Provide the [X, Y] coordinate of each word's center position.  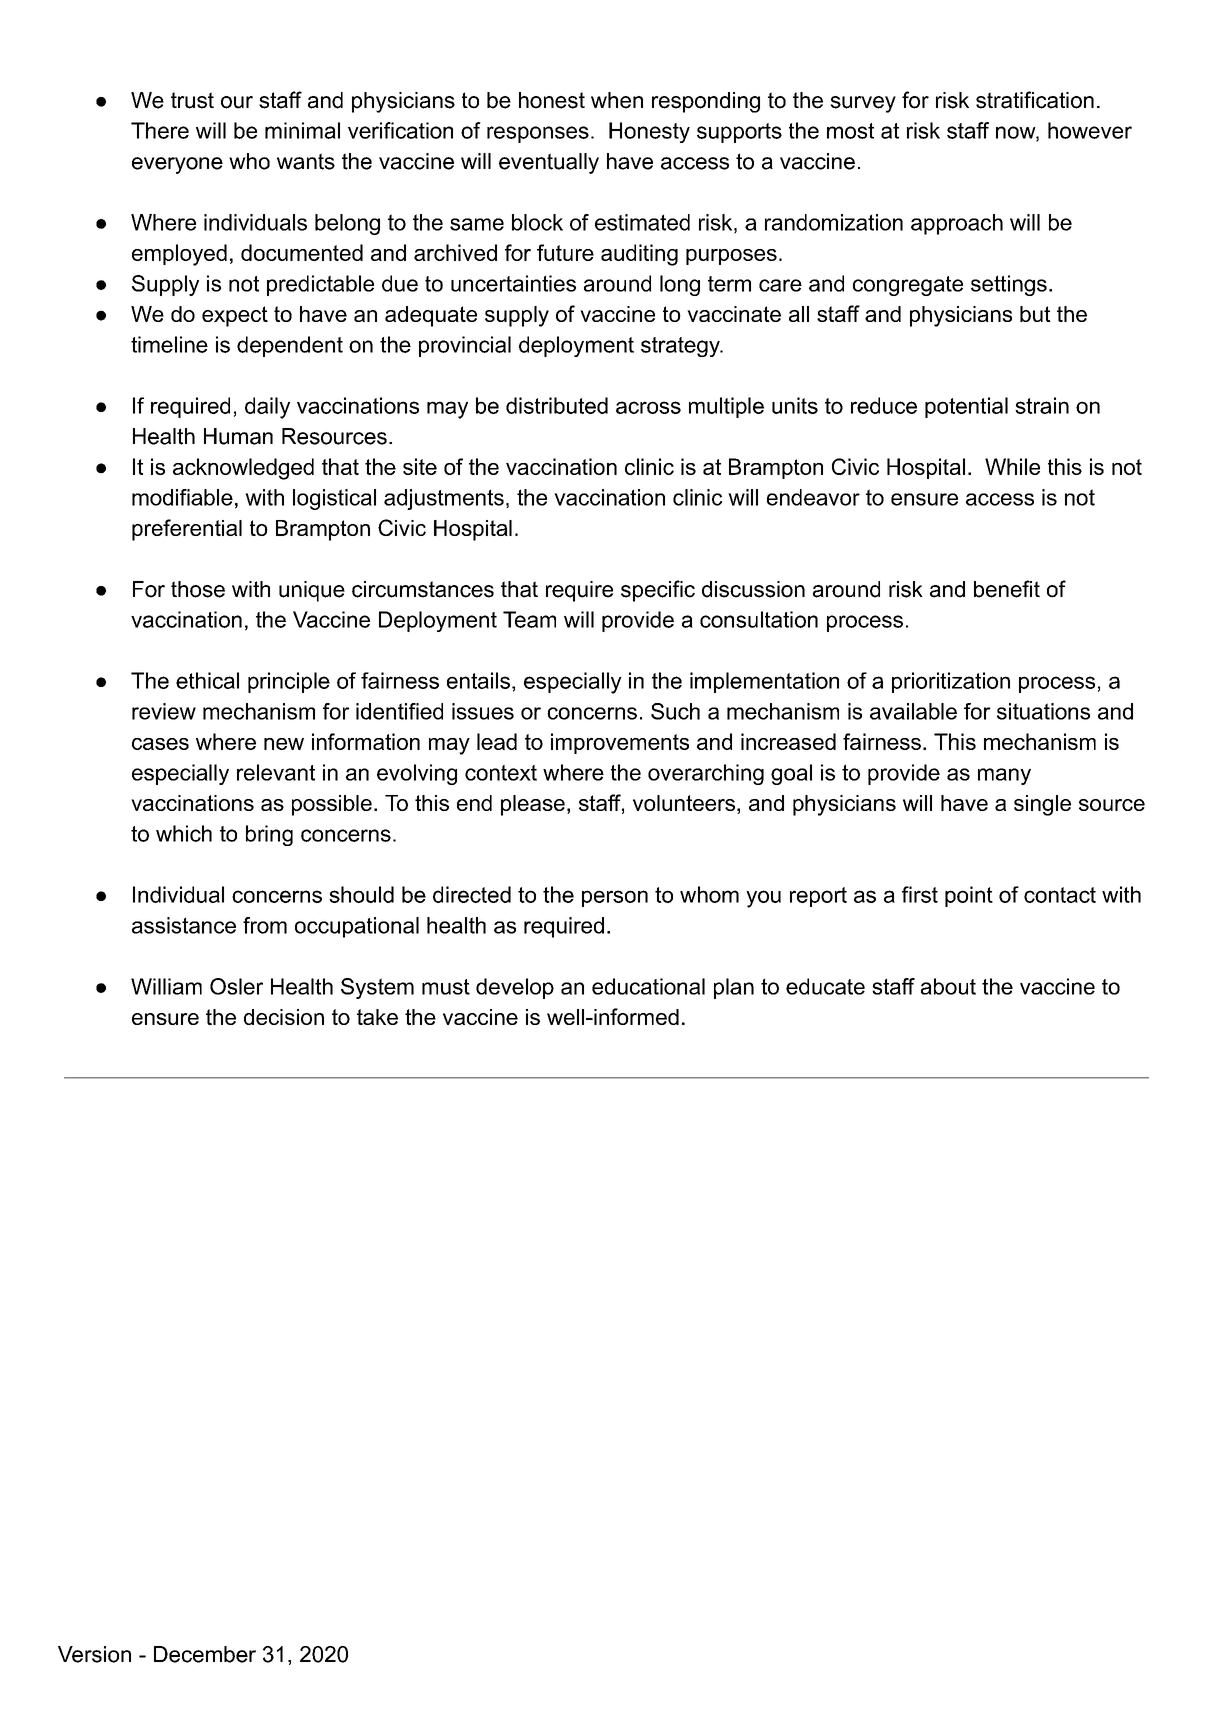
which [184, 833]
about [948, 986]
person [615, 898]
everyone [177, 165]
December [205, 1654]
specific [658, 591]
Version [94, 1654]
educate [825, 986]
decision [284, 1017]
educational [648, 986]
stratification [1035, 100]
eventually [549, 163]
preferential [187, 530]
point [969, 896]
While [1012, 466]
